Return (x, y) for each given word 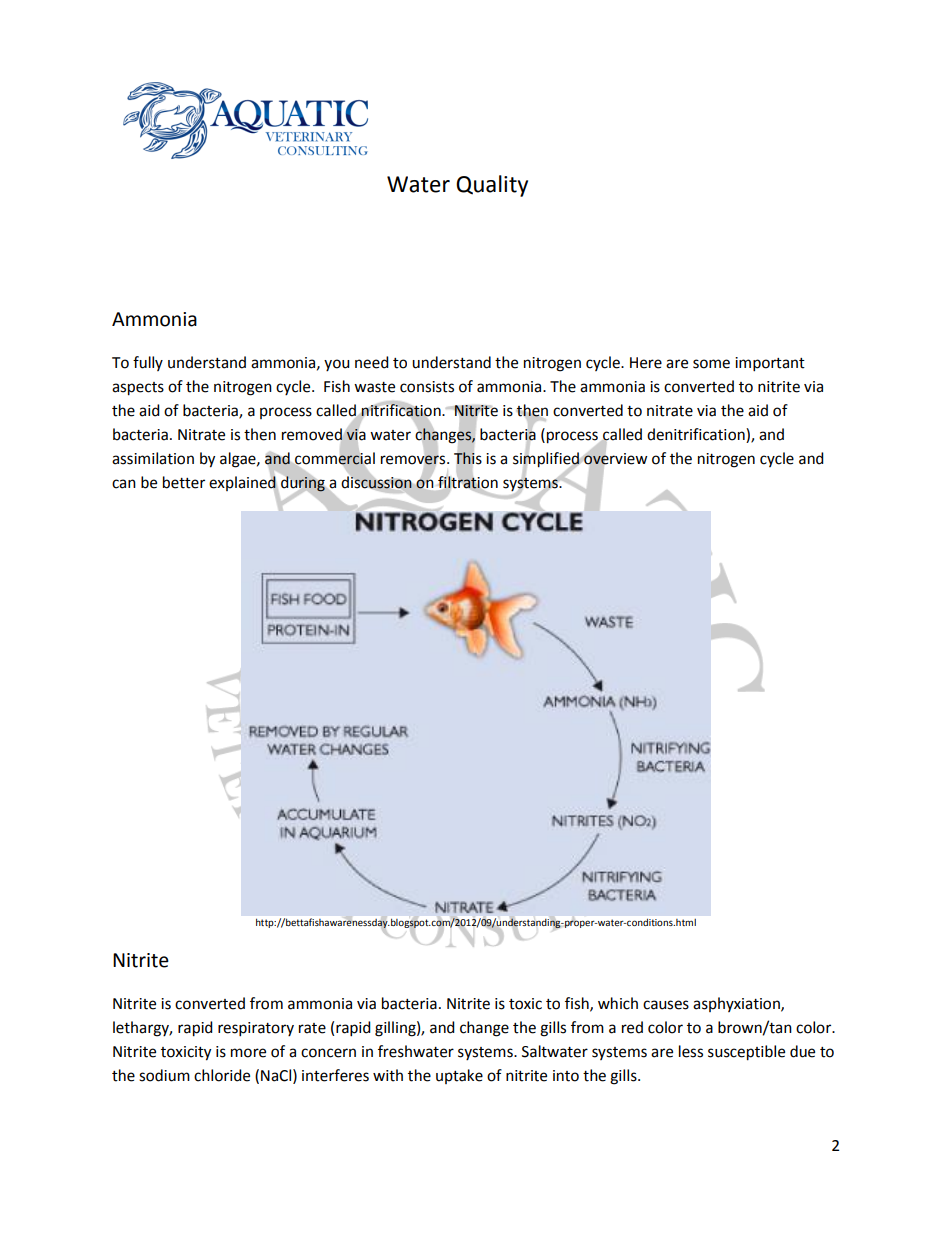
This (468, 458)
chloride (222, 1075)
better (184, 482)
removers (414, 460)
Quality (492, 186)
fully (148, 363)
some (711, 364)
